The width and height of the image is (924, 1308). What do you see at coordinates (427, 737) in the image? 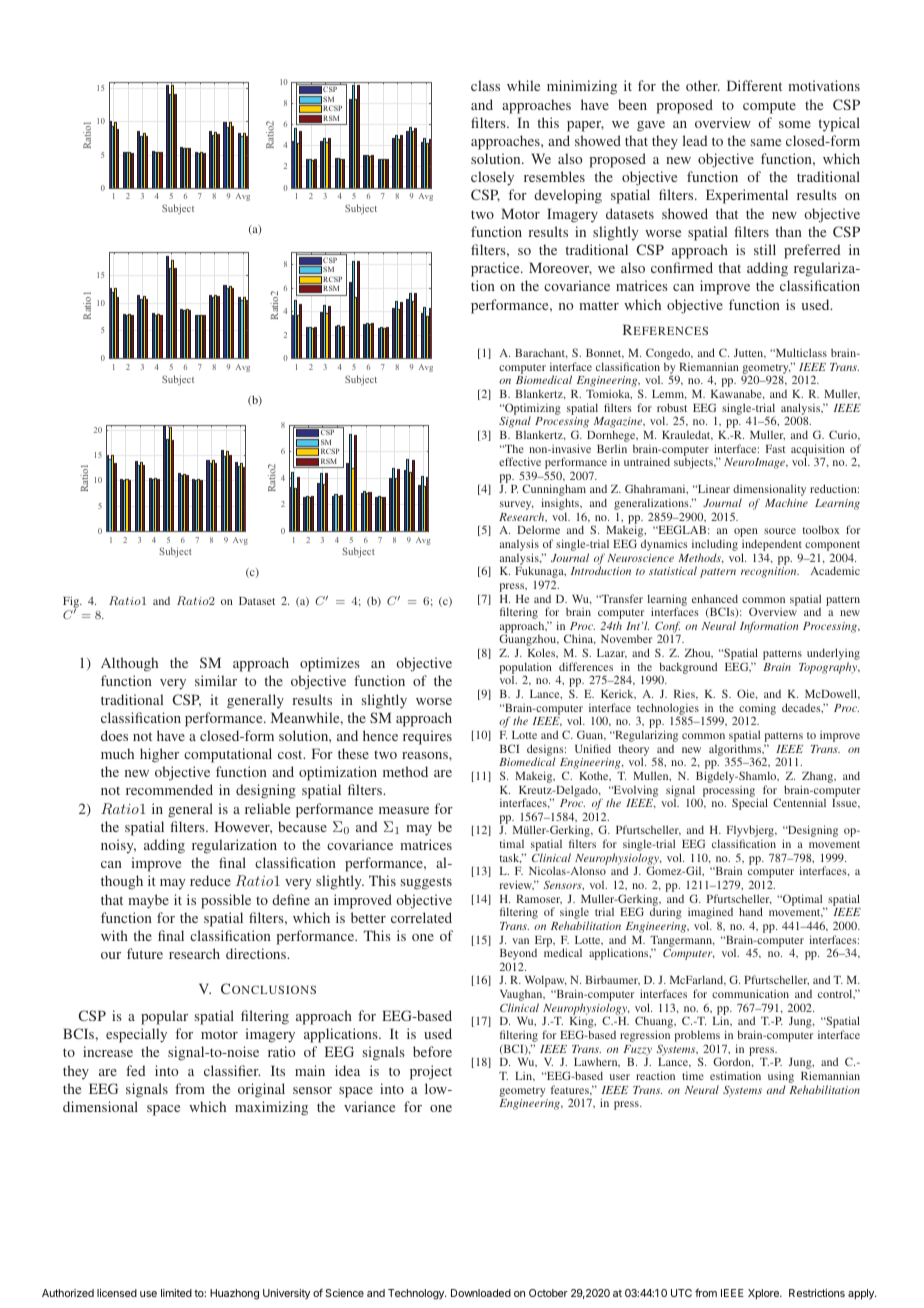
I see `requires` at bounding box center [427, 737].
